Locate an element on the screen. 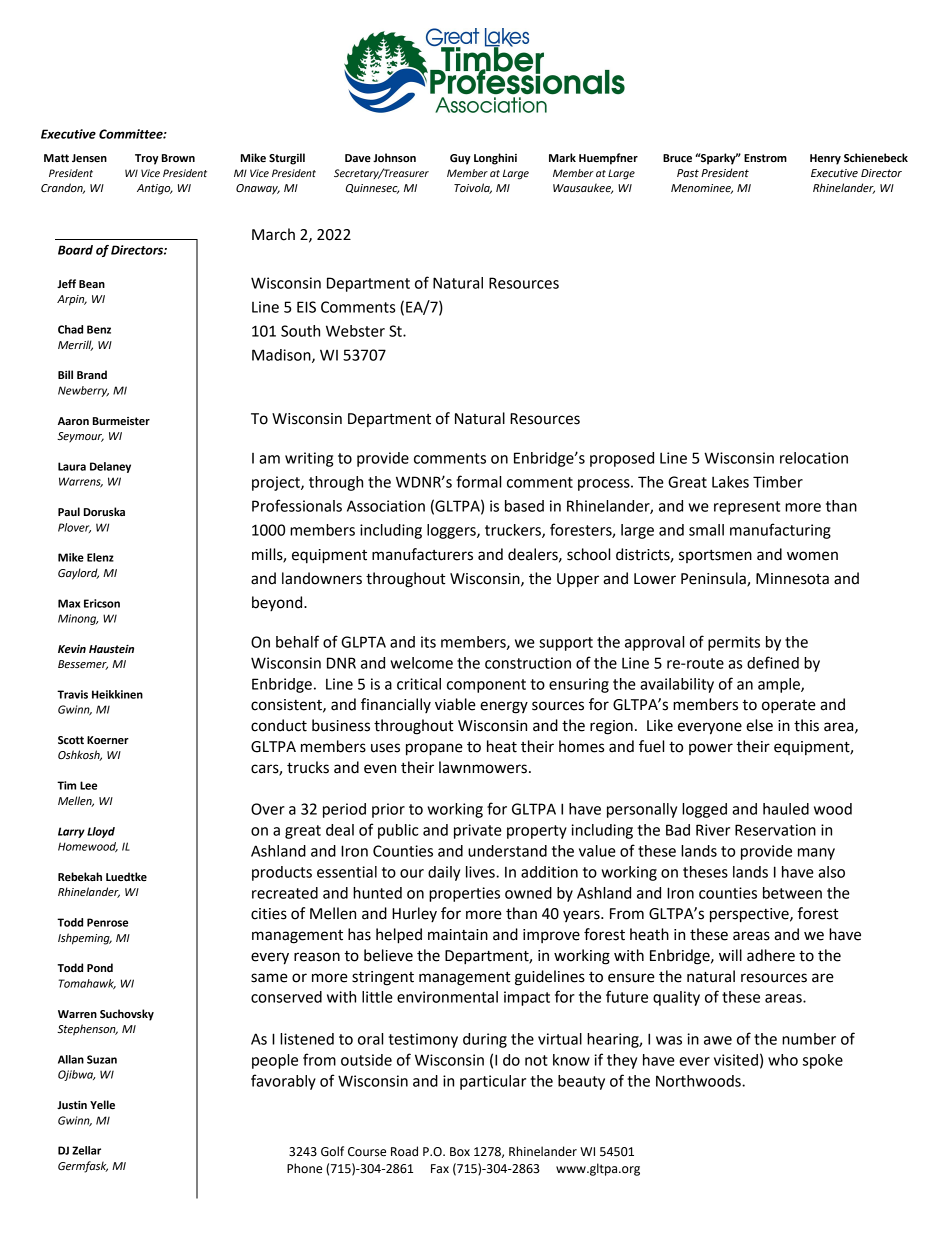 Image resolution: width=952 pixels, height=1233 pixels. visited is located at coordinates (736, 1060).
